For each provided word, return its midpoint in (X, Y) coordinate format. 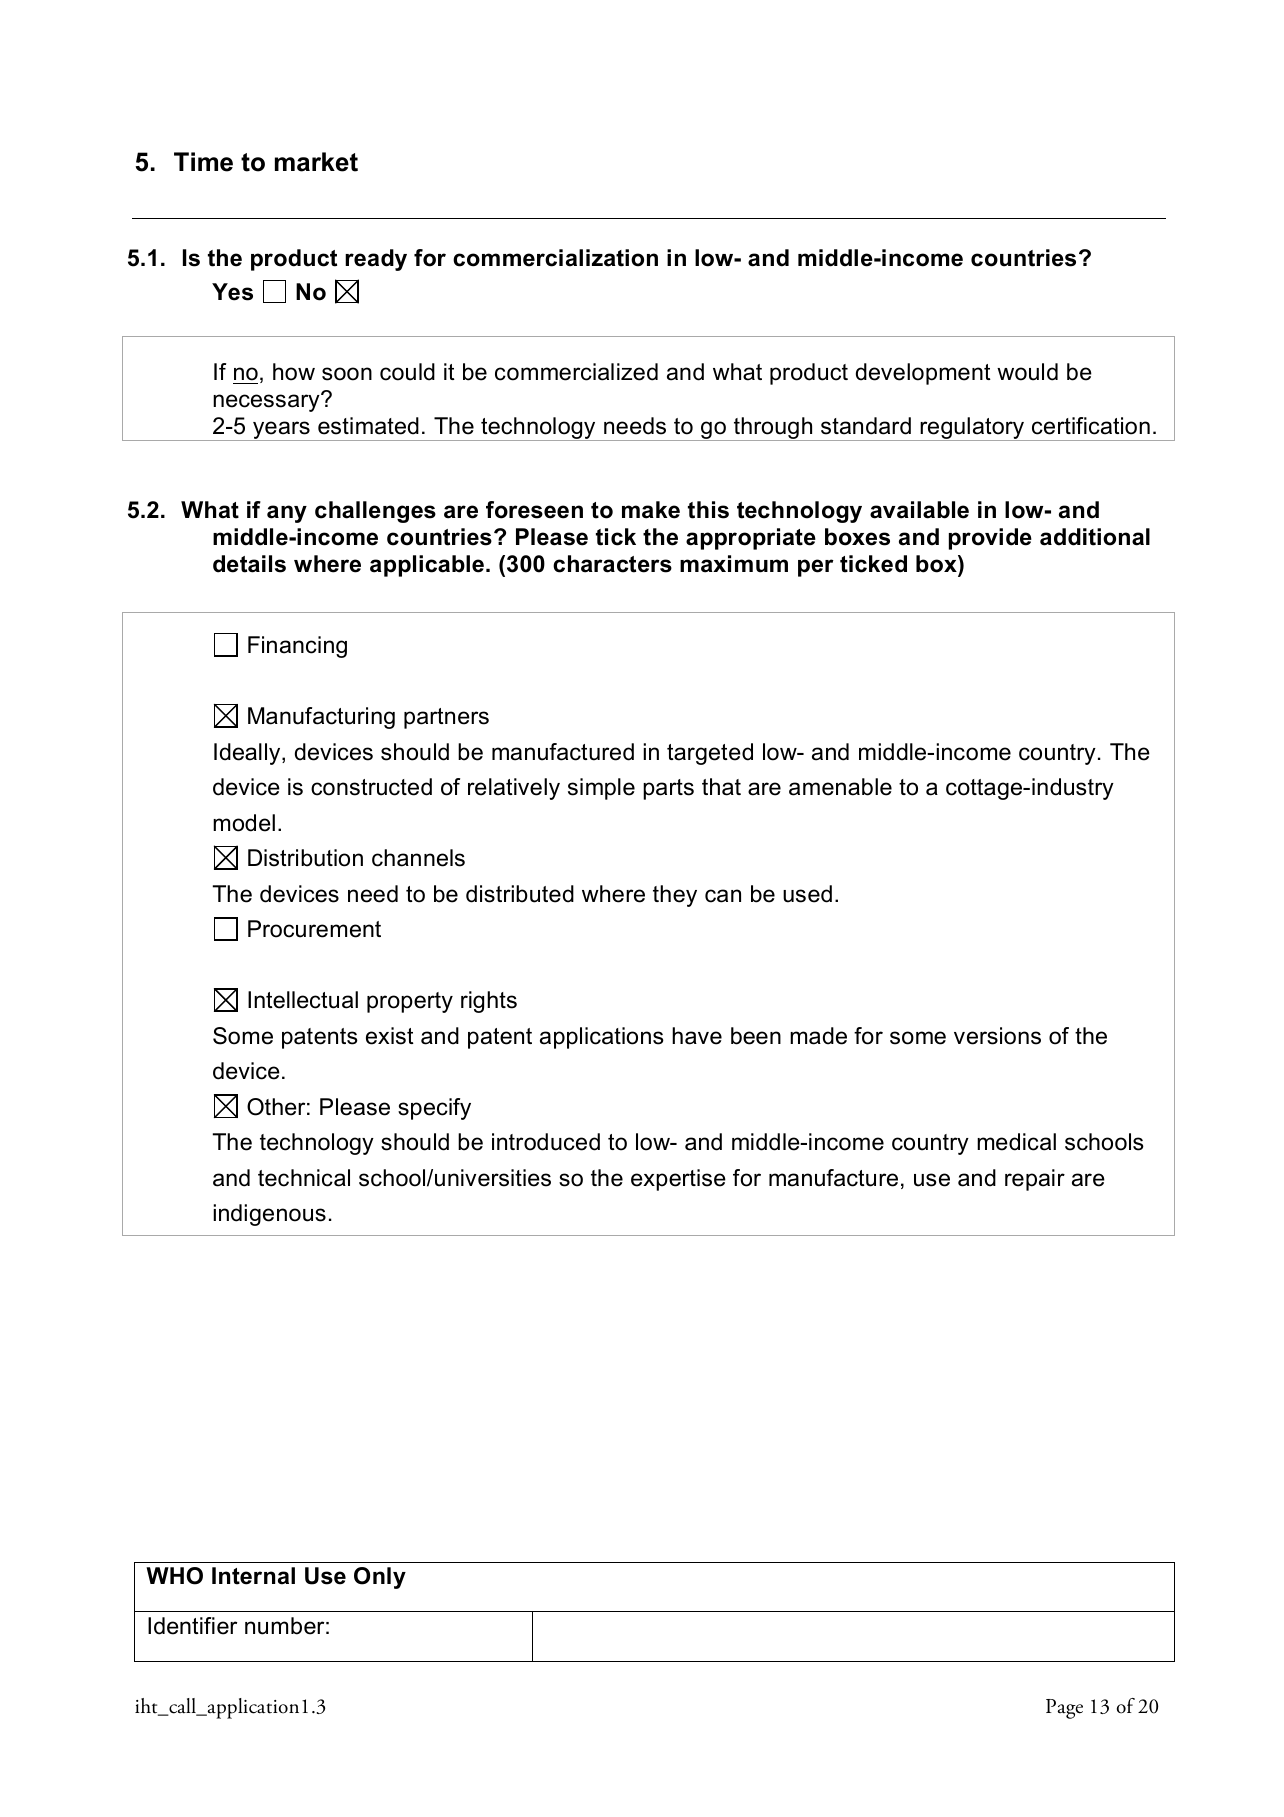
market (316, 162)
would (1027, 372)
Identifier (192, 1626)
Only (380, 1578)
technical (304, 1178)
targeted (710, 754)
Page (1064, 1709)
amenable (840, 787)
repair (1035, 1180)
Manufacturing (321, 718)
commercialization (555, 258)
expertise (678, 1180)
